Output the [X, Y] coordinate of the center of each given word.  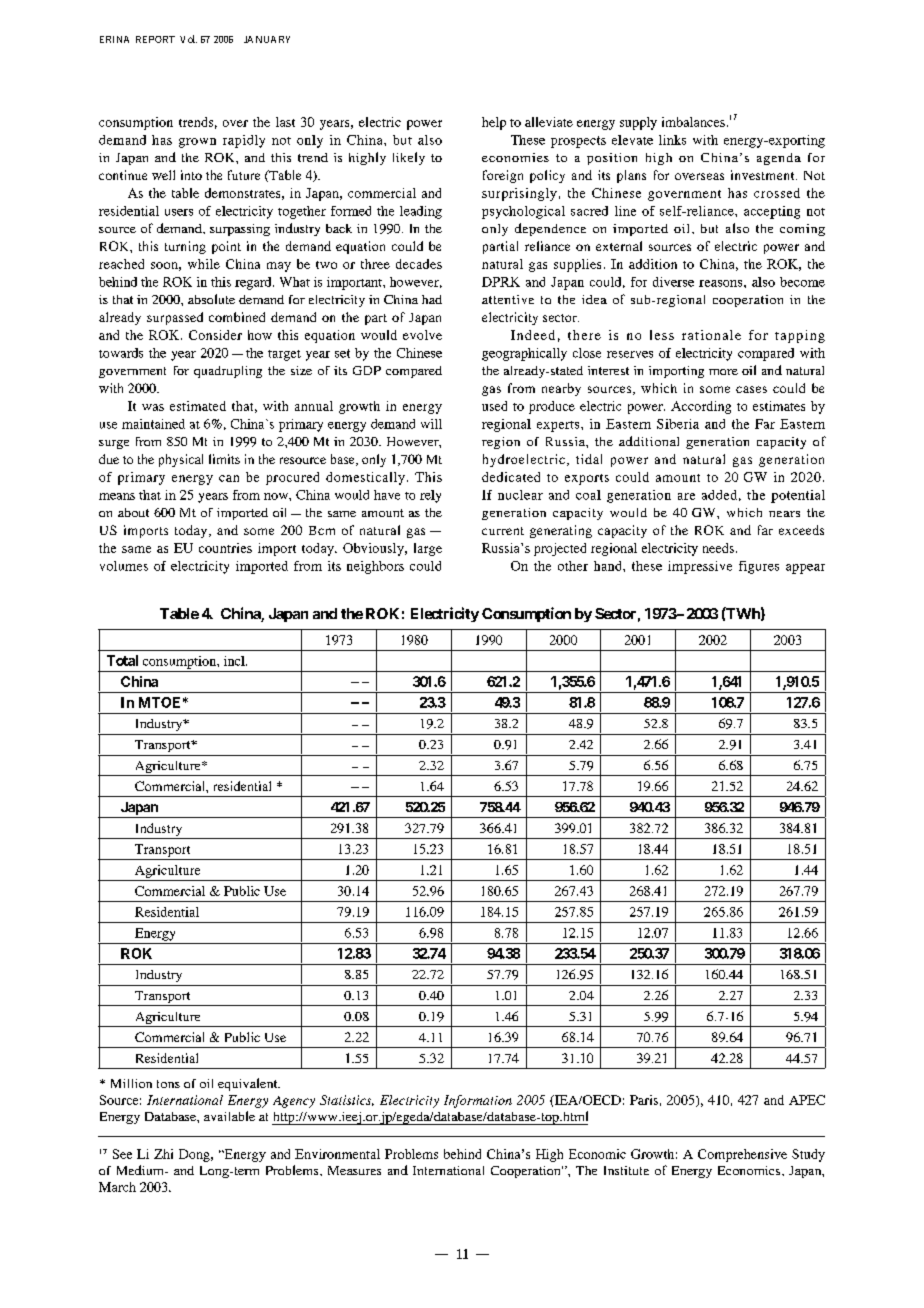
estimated [198, 406]
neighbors [375, 567]
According [701, 407]
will [431, 424]
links [672, 140]
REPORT [155, 39]
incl [235, 661]
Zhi [163, 1154]
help [494, 123]
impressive [700, 567]
